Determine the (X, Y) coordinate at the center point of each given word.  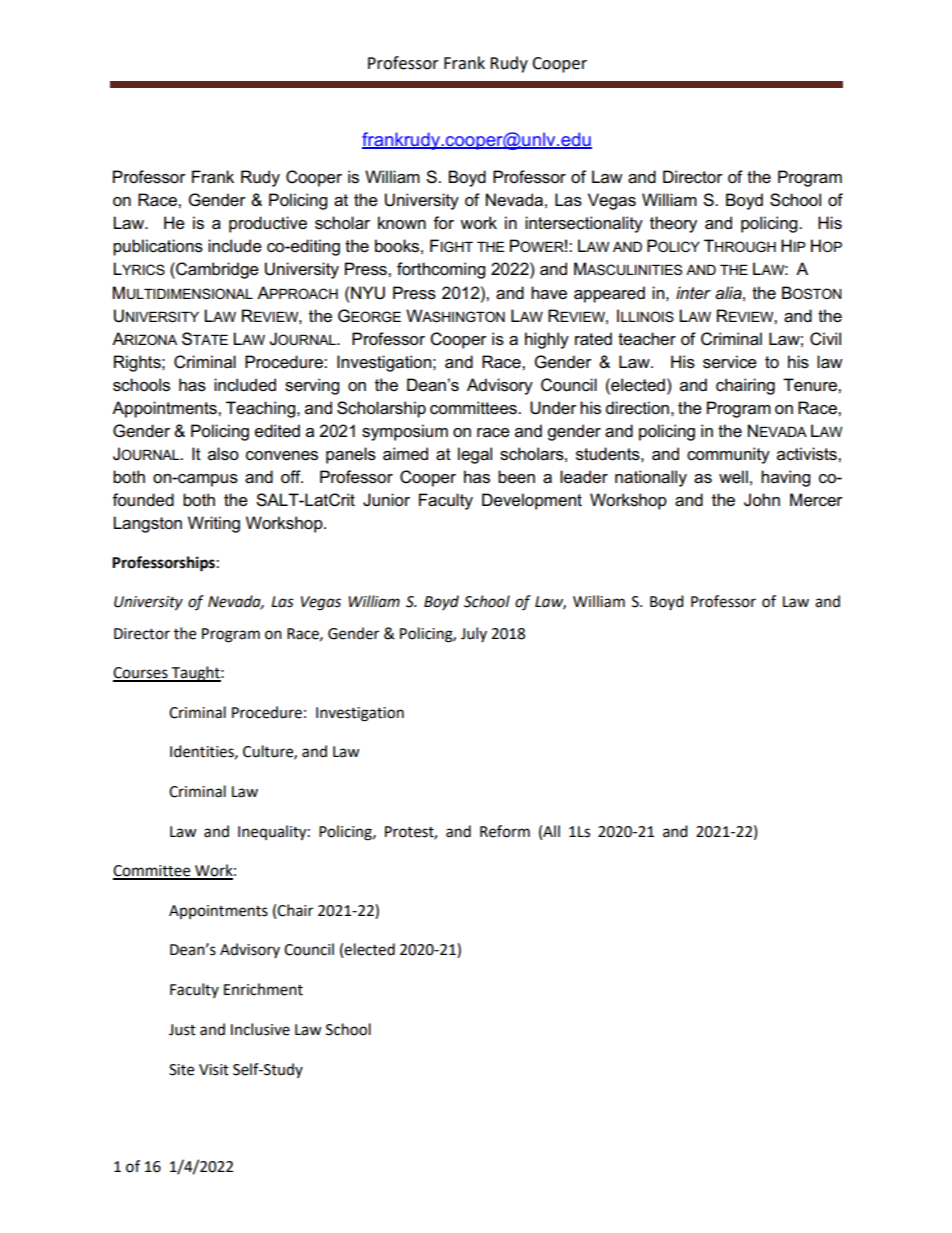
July (474, 634)
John (762, 500)
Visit (214, 1070)
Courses (141, 674)
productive (268, 224)
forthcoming (441, 270)
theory (673, 224)
